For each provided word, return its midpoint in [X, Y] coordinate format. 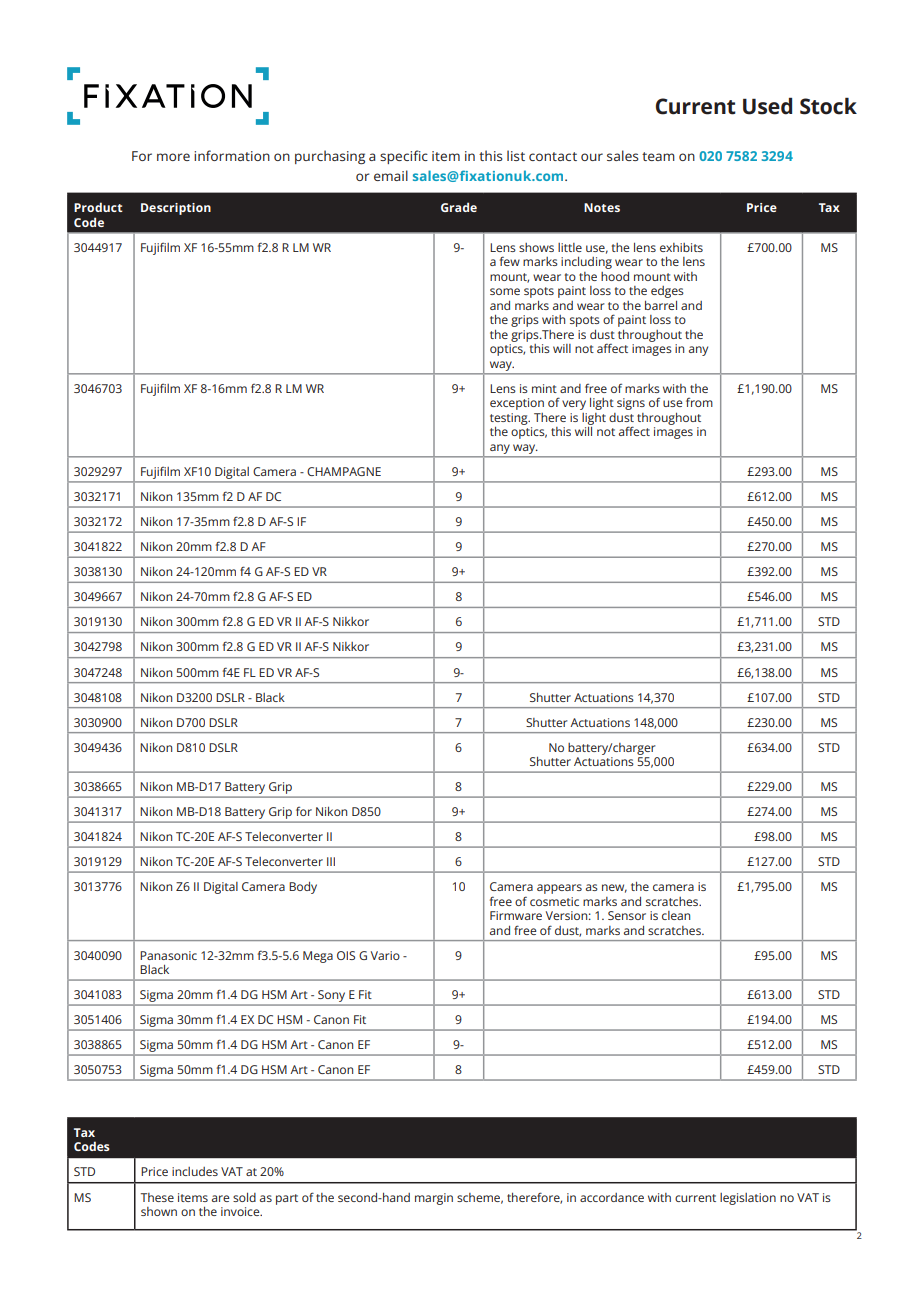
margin [434, 1199]
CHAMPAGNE [344, 471]
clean [676, 915]
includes [195, 1171]
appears [559, 889]
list [516, 155]
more [173, 157]
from [699, 402]
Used [767, 106]
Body [303, 888]
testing [510, 419]
